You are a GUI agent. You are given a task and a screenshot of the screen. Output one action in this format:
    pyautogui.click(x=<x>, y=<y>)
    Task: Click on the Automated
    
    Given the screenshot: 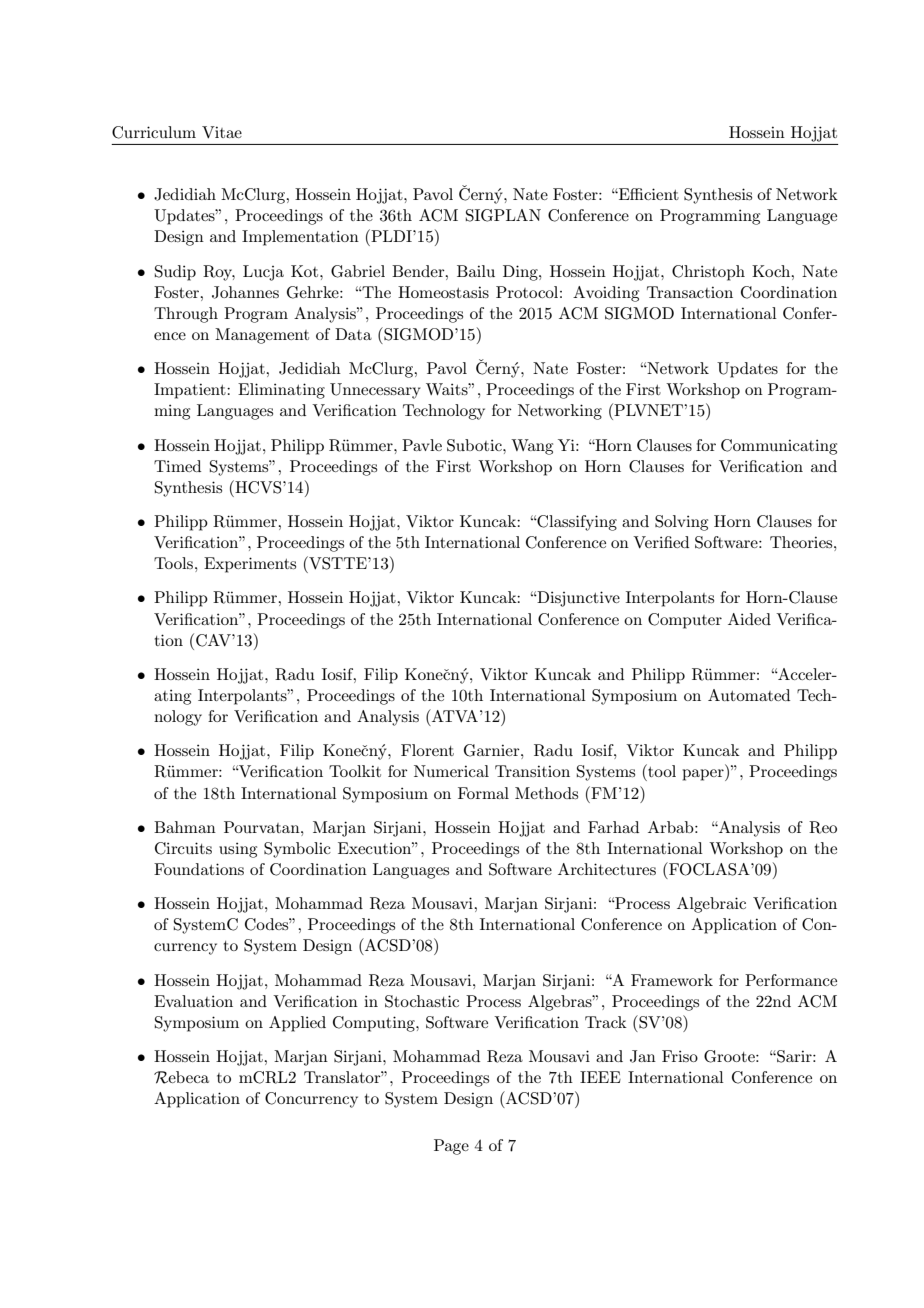 What is the action you would take?
    pyautogui.click(x=749, y=695)
